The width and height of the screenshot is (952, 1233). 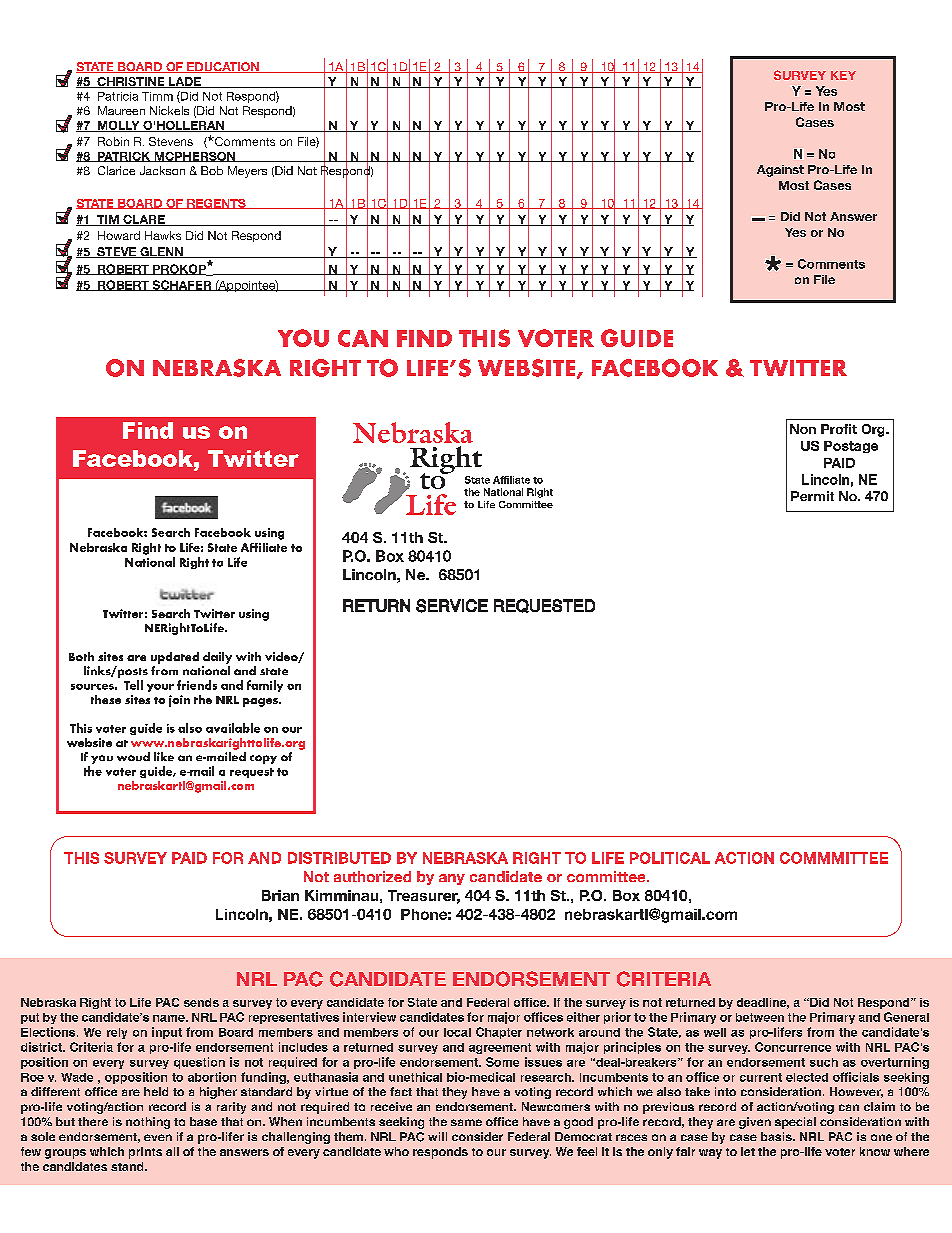 What do you see at coordinates (812, 496) in the screenshot?
I see `Permit` at bounding box center [812, 496].
